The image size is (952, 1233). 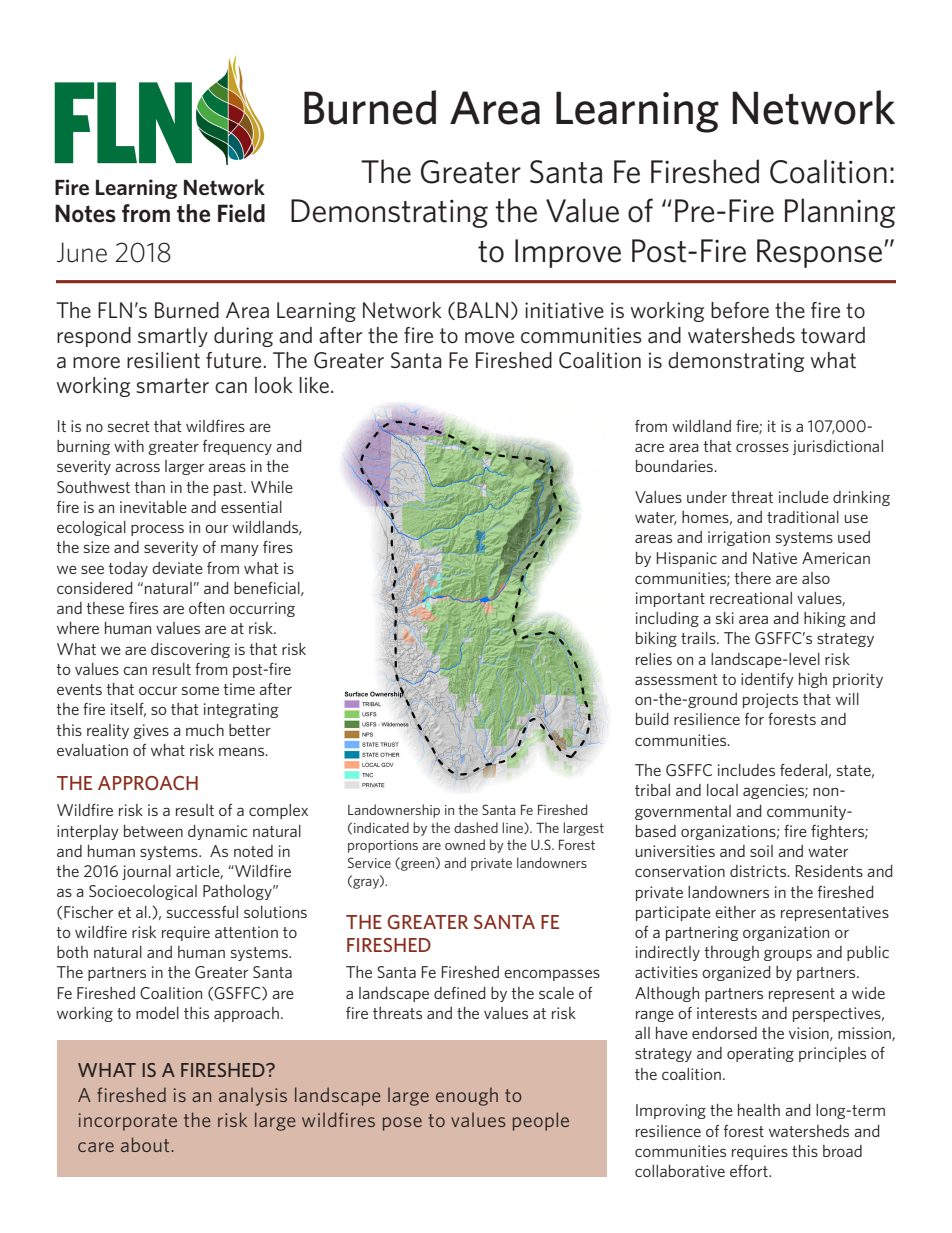 I want to click on build, so click(x=652, y=719).
